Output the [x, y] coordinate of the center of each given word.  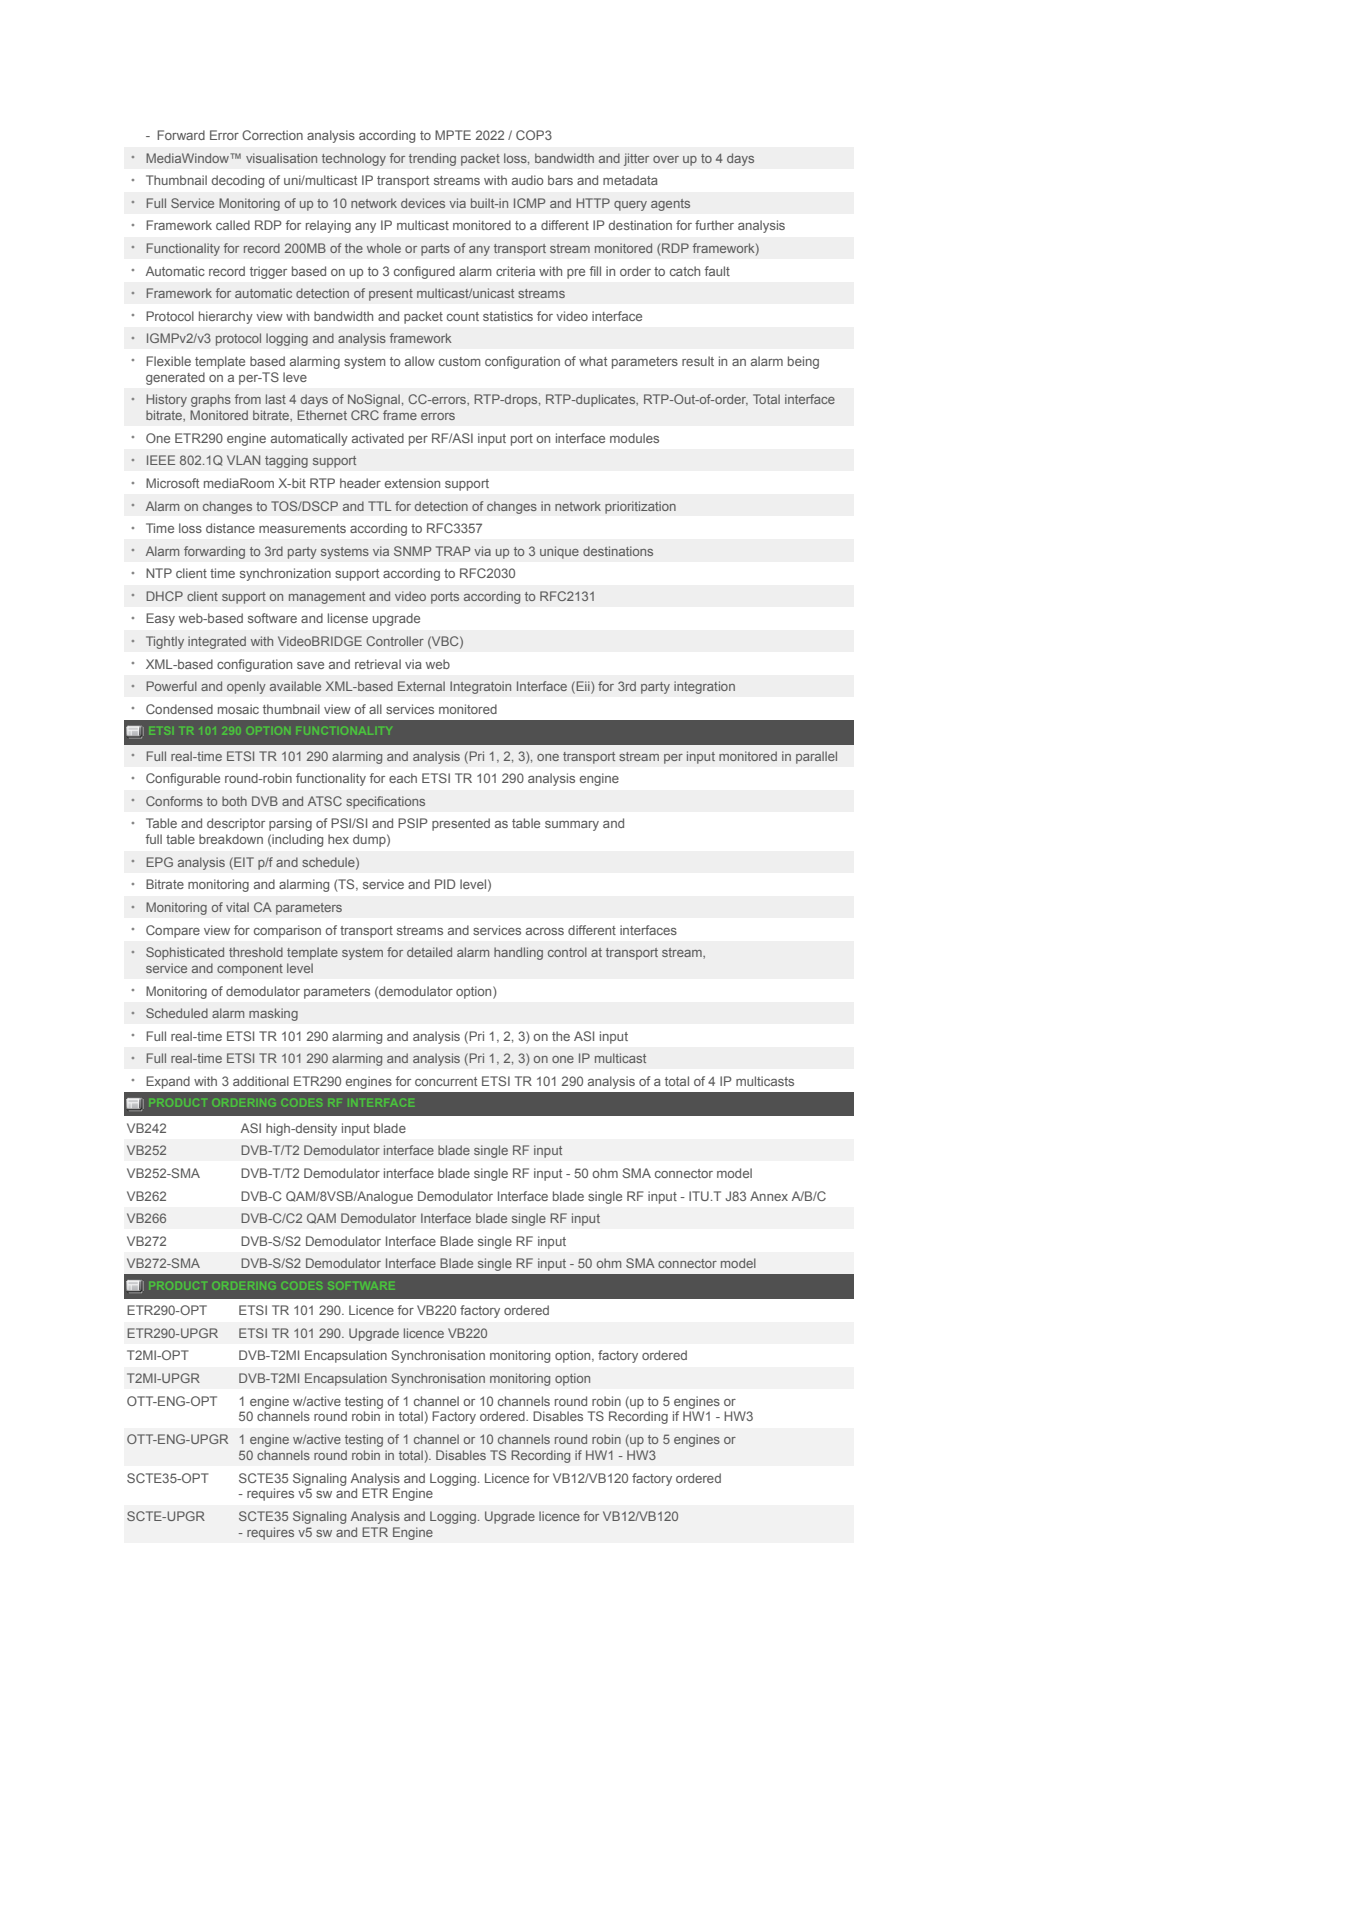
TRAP [453, 551]
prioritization [640, 507]
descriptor [236, 824]
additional [261, 1081]
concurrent [446, 1081]
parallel [816, 757]
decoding [237, 181]
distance [230, 528]
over [666, 159]
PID [445, 884]
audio [528, 180]
